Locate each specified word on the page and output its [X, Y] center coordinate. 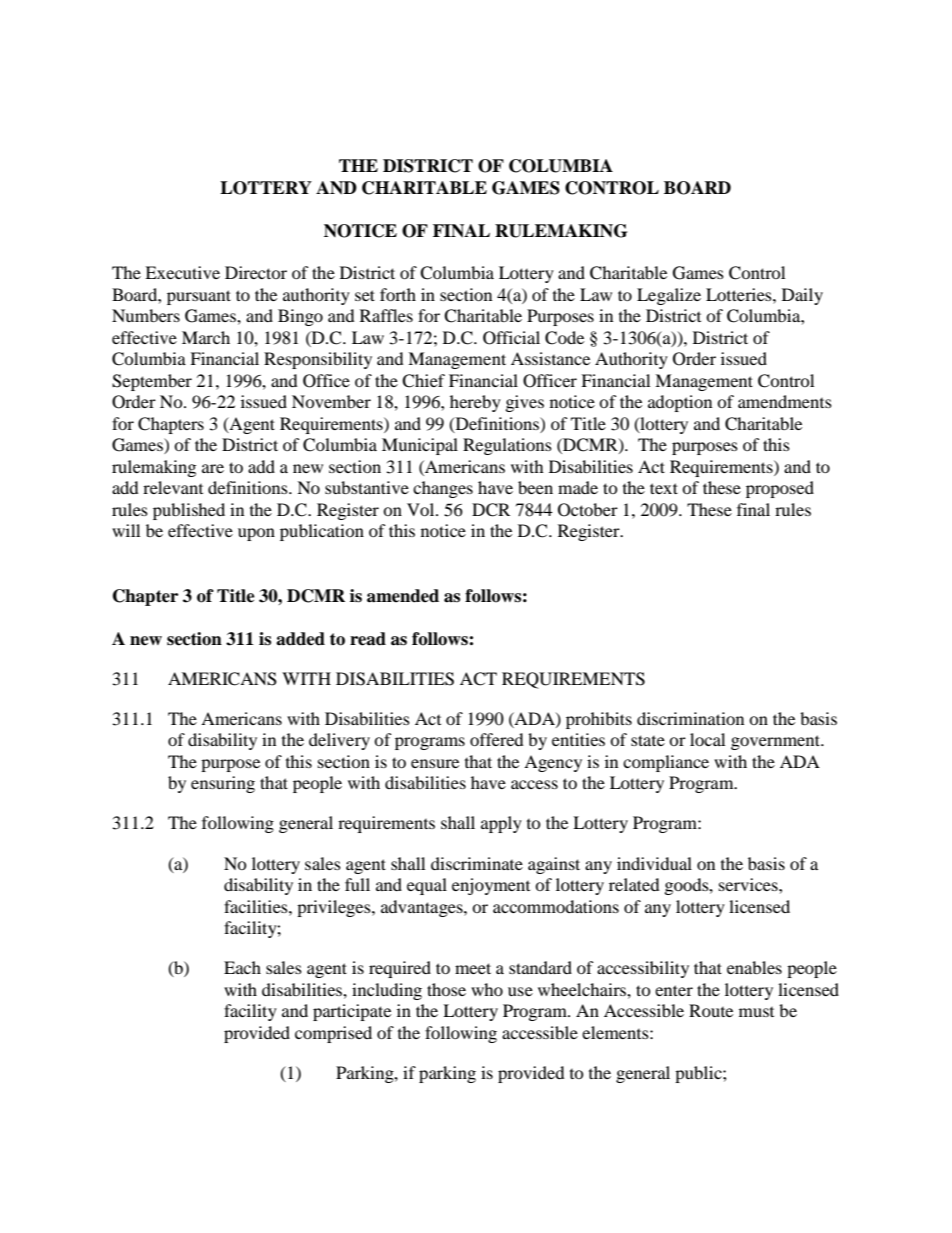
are [213, 468]
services [749, 884]
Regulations [507, 446]
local [707, 739]
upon [256, 534]
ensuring [223, 784]
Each [242, 967]
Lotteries [740, 294]
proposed [780, 489]
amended [403, 596]
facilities [257, 906]
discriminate [477, 863]
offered [497, 739]
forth [398, 294]
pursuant [199, 297]
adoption [680, 403]
